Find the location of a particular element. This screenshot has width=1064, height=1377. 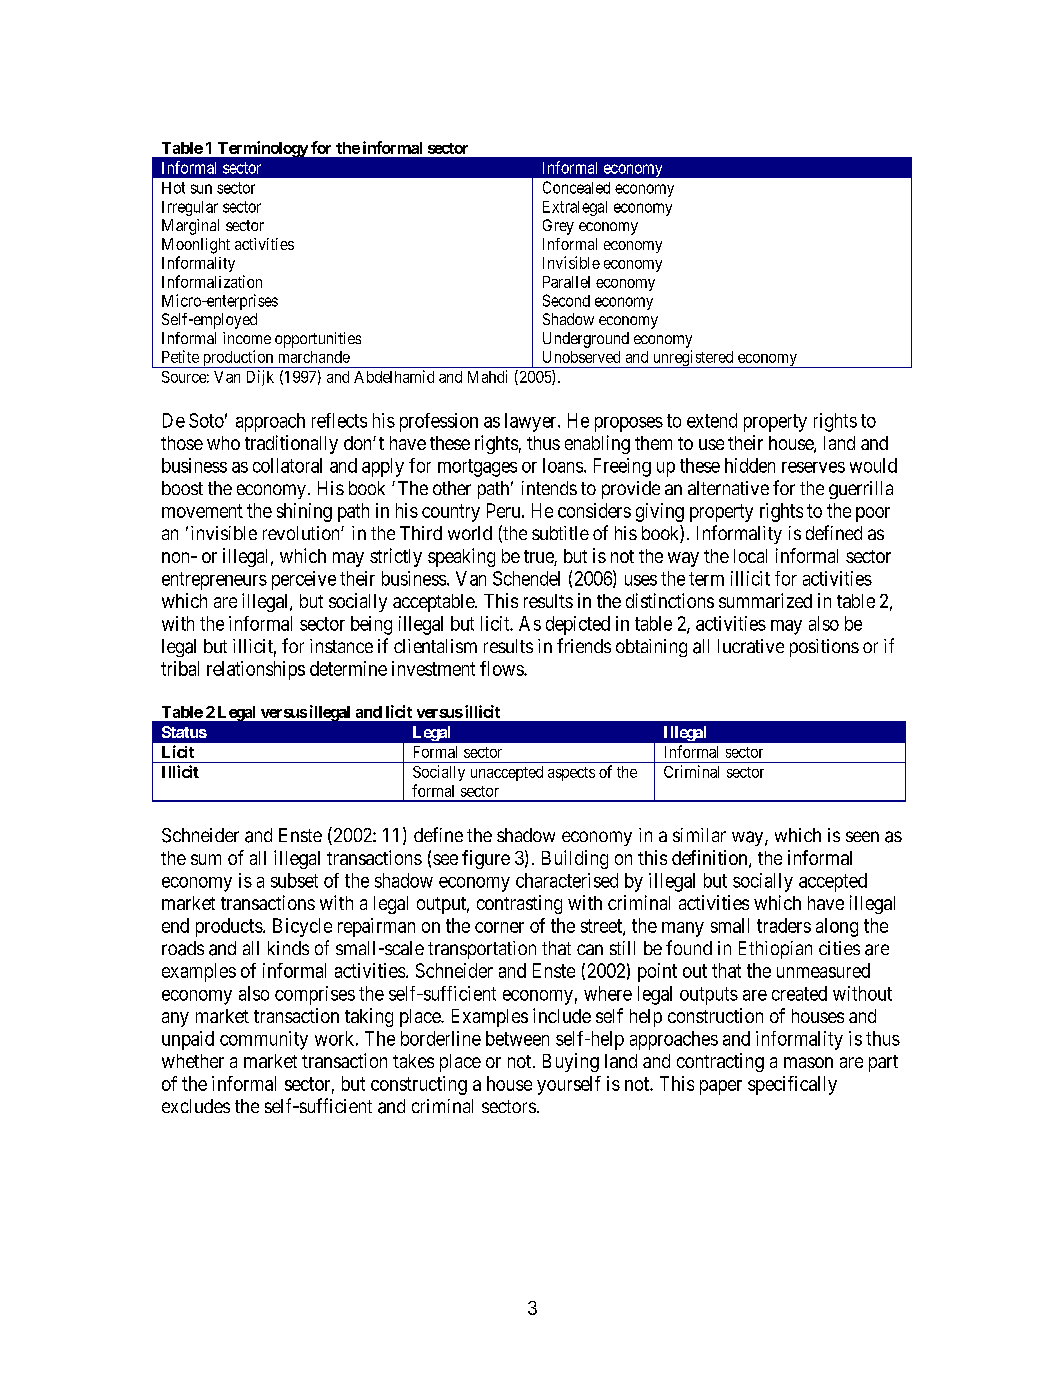

Concealed is located at coordinates (576, 187).
